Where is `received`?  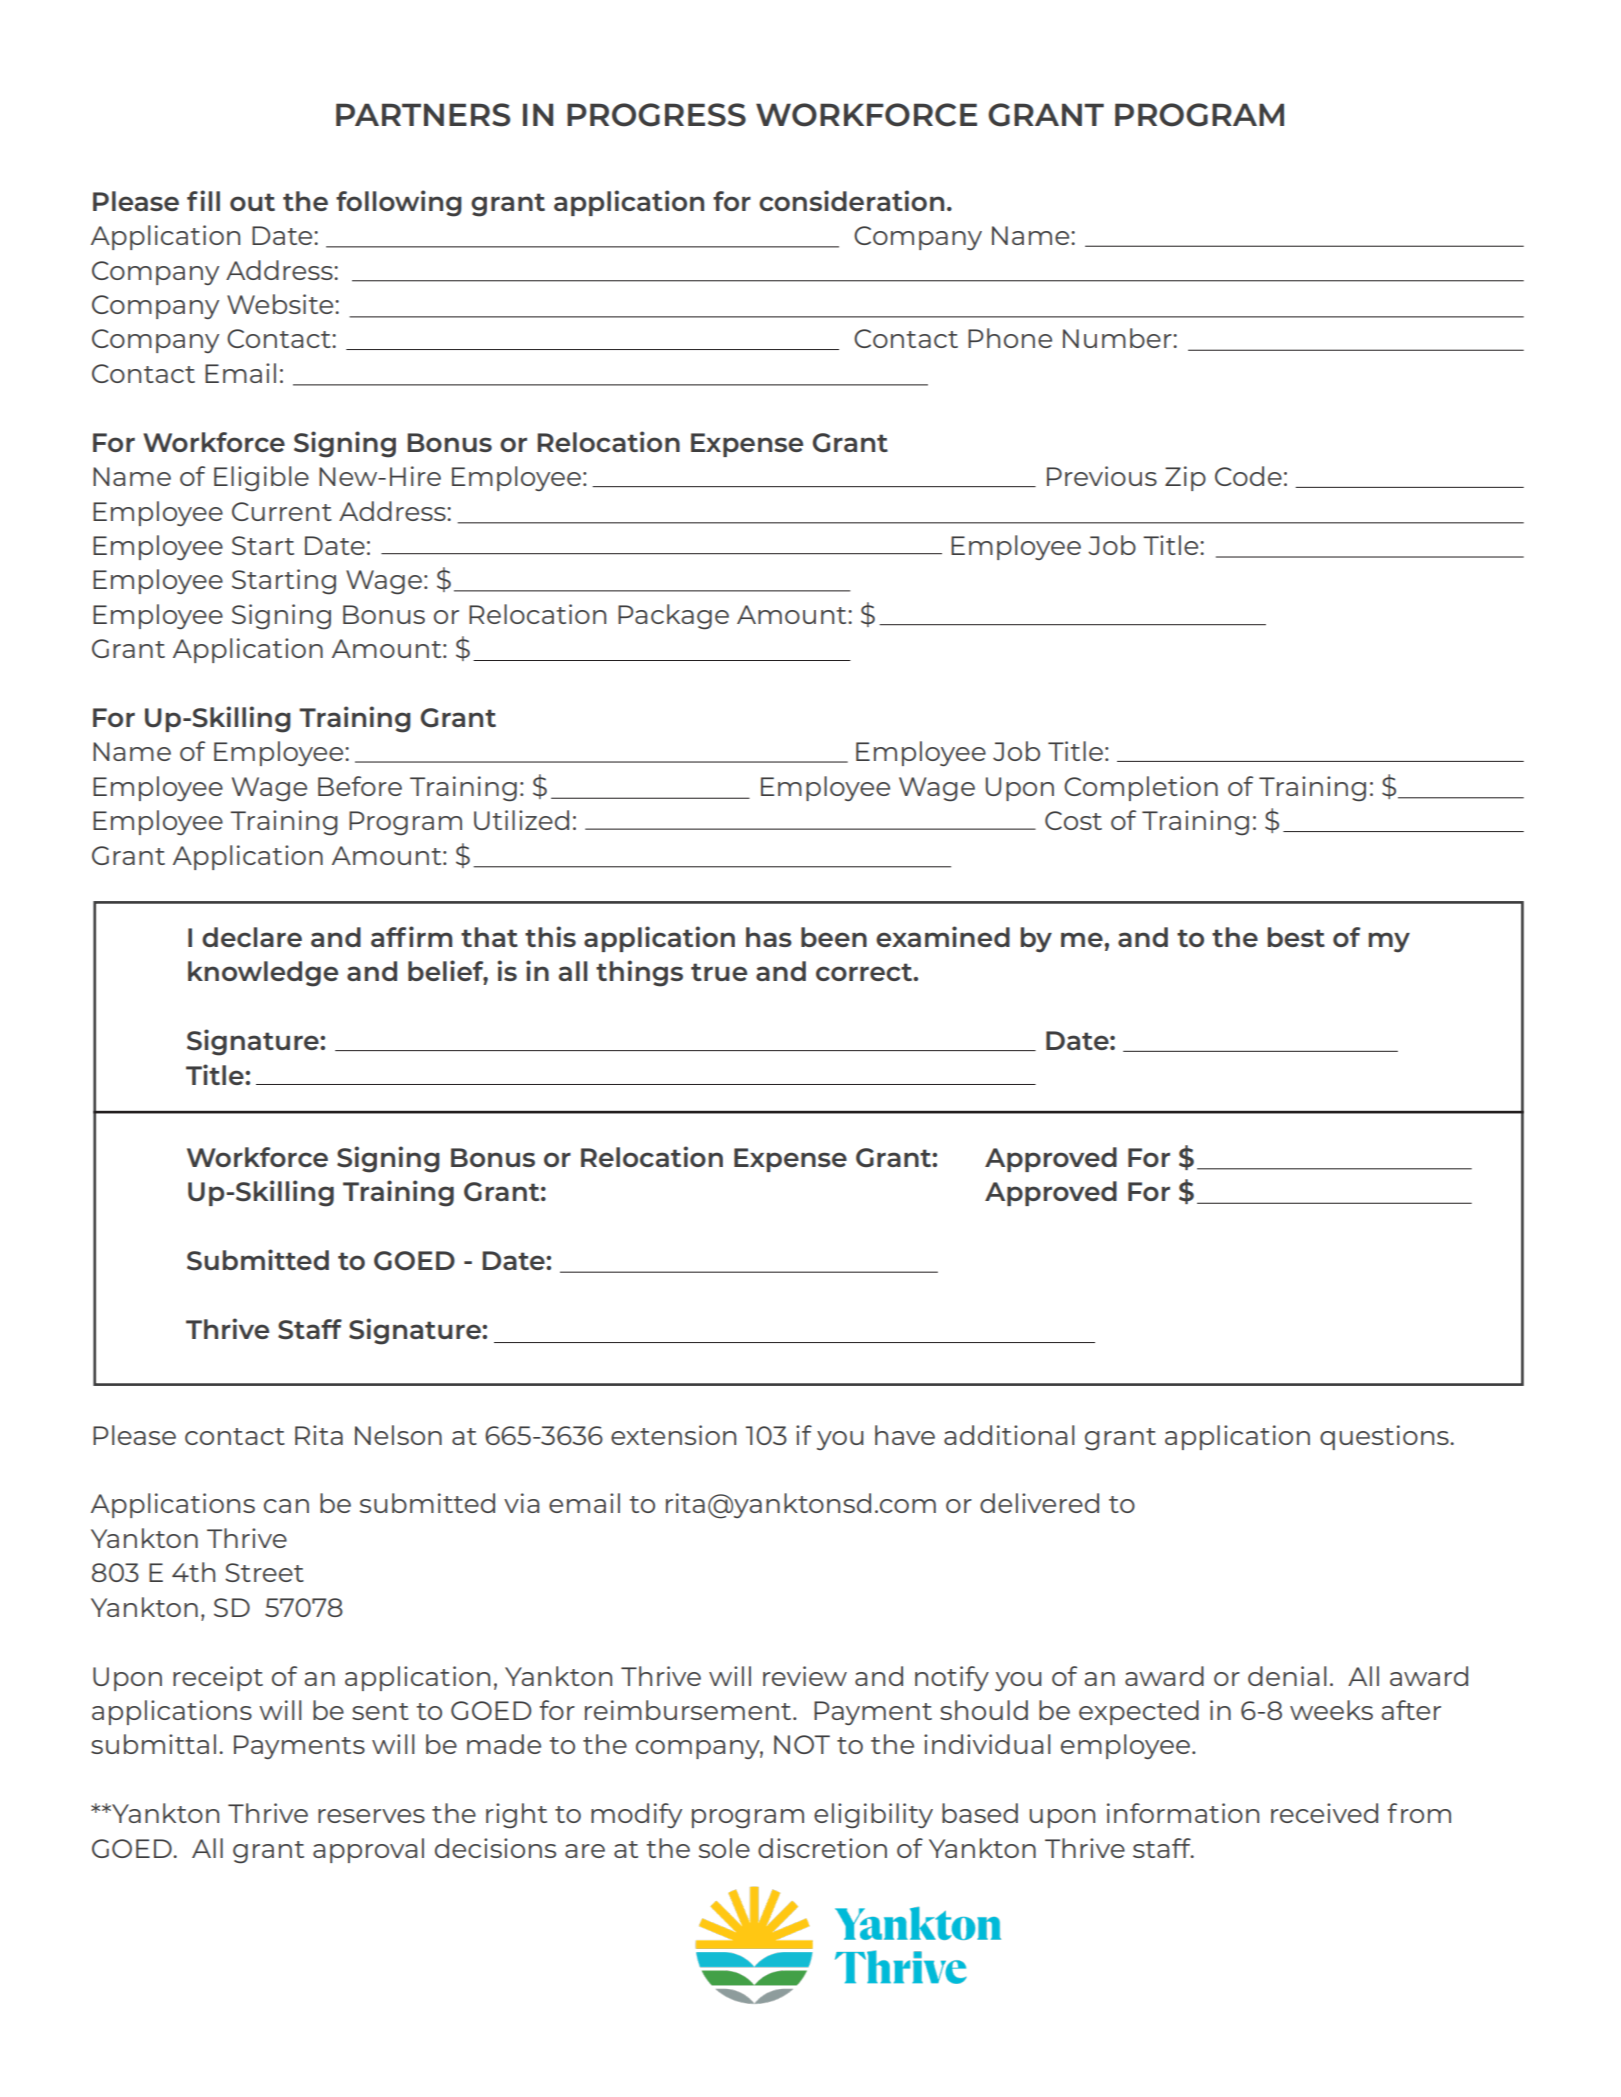
received is located at coordinates (1324, 1813).
